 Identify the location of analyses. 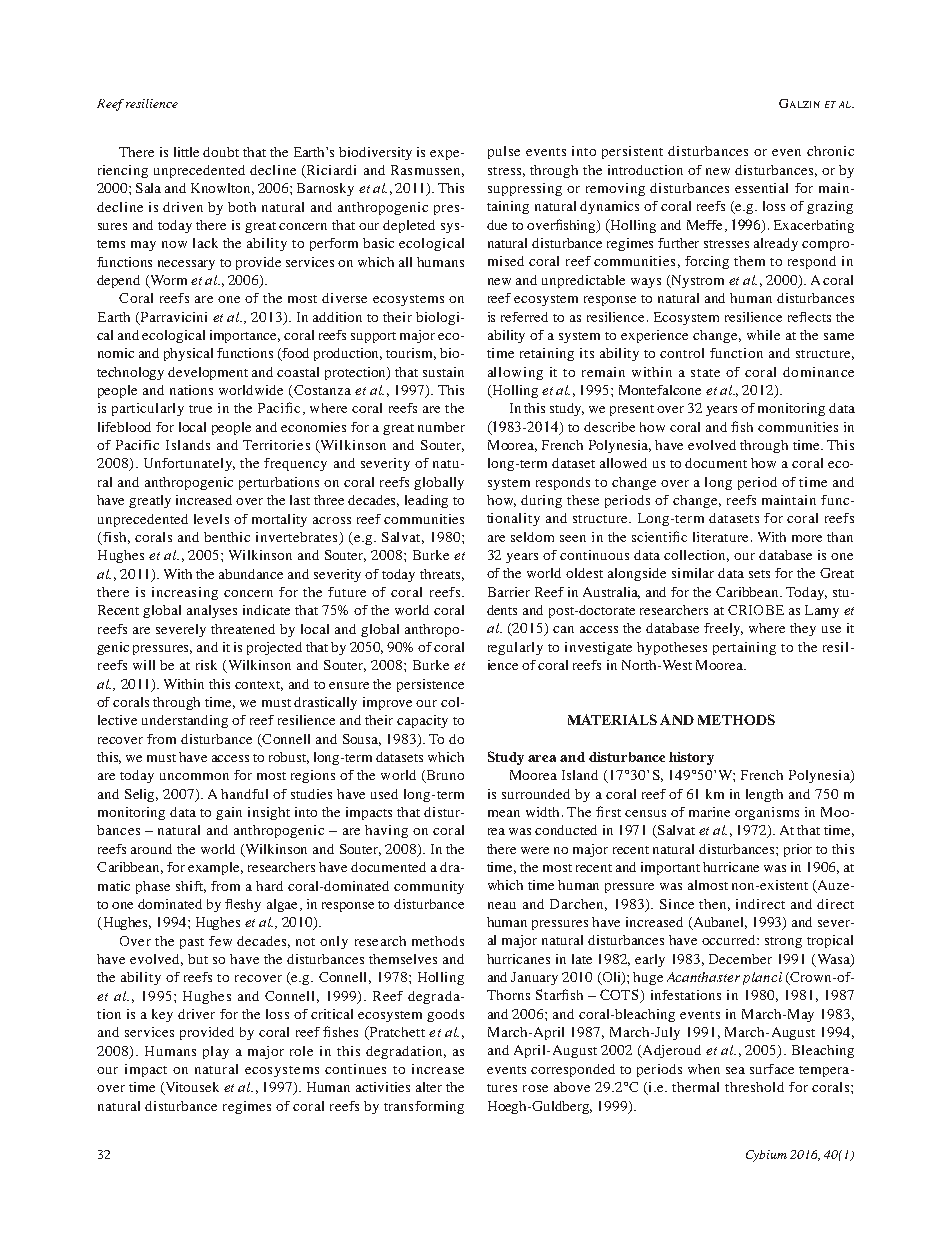
(212, 611).
